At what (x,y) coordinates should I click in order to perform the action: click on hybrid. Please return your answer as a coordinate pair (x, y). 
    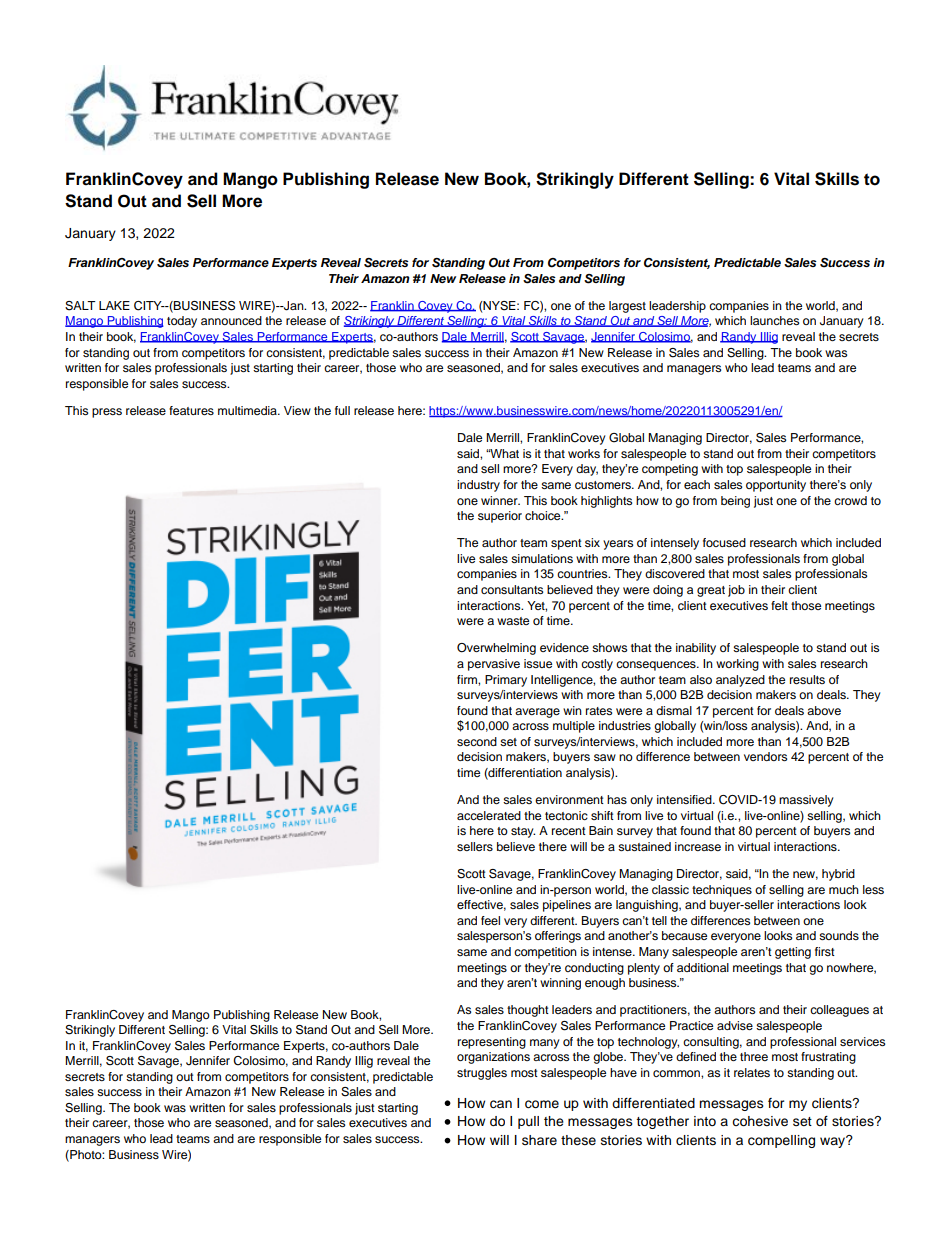
    Looking at the image, I should click on (838, 875).
